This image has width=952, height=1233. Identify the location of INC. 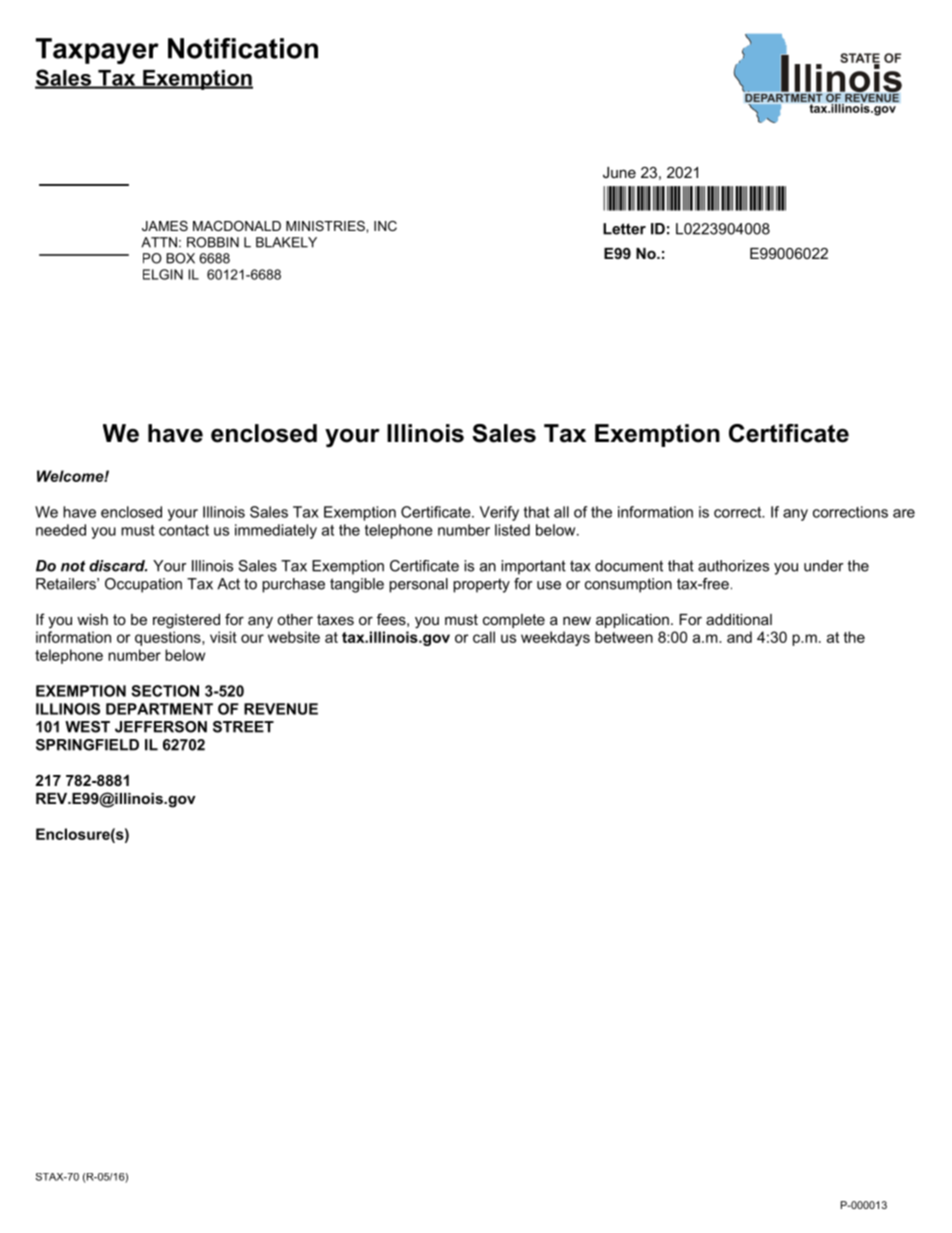
(385, 226).
